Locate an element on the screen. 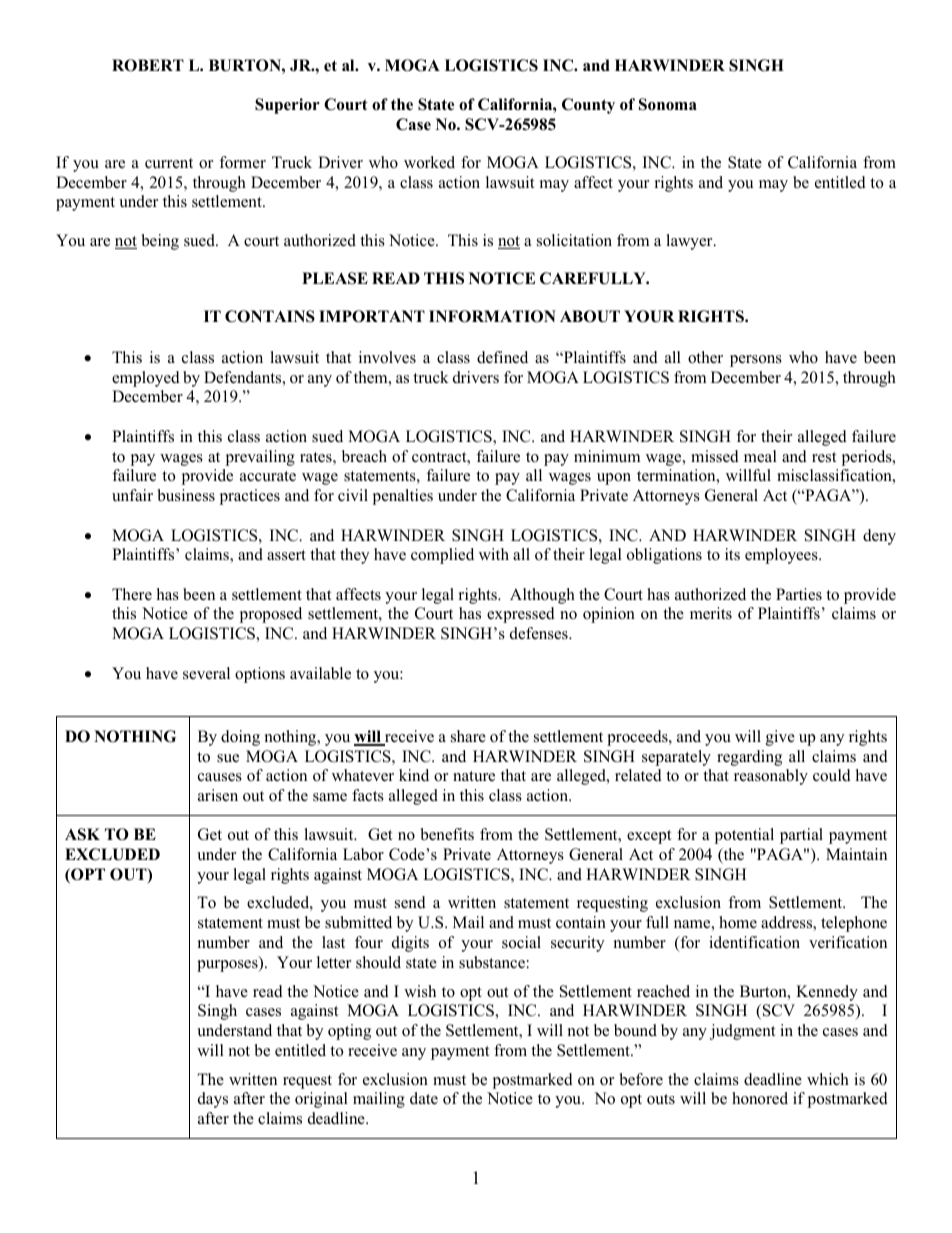 The width and height of the screenshot is (952, 1233). business is located at coordinates (186, 495).
